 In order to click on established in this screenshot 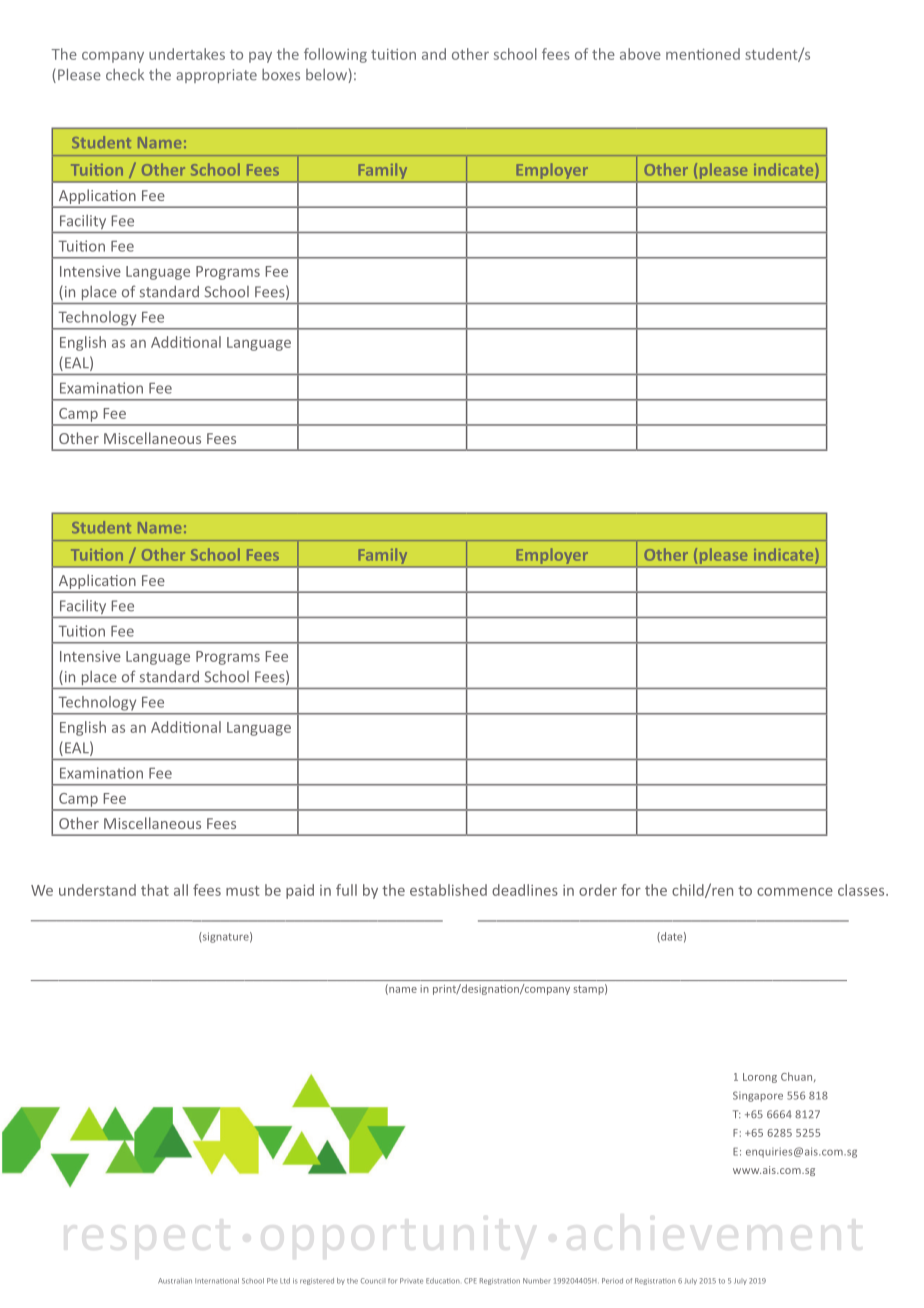, I will do `click(448, 890)`.
